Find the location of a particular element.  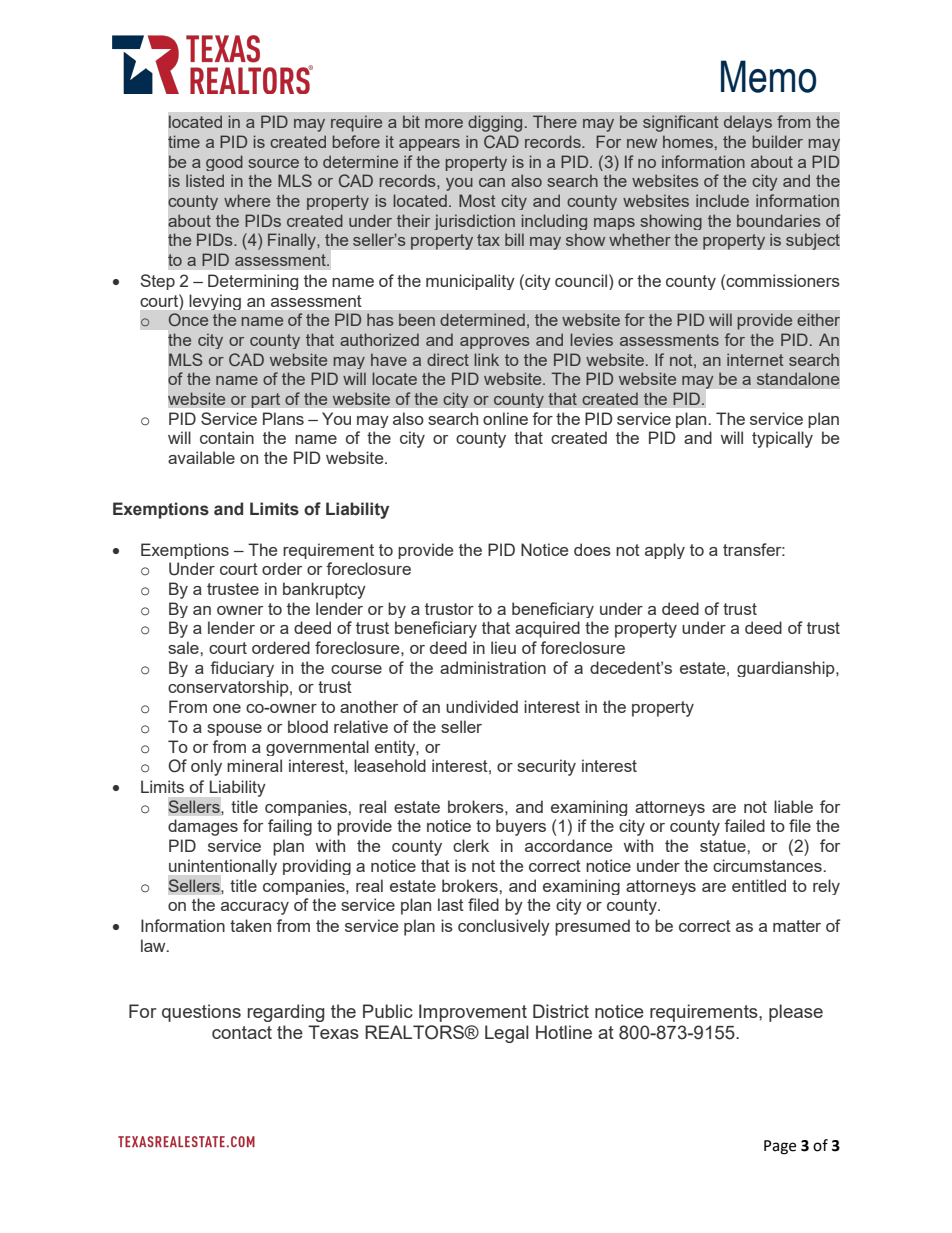

contact is located at coordinates (242, 1032).
